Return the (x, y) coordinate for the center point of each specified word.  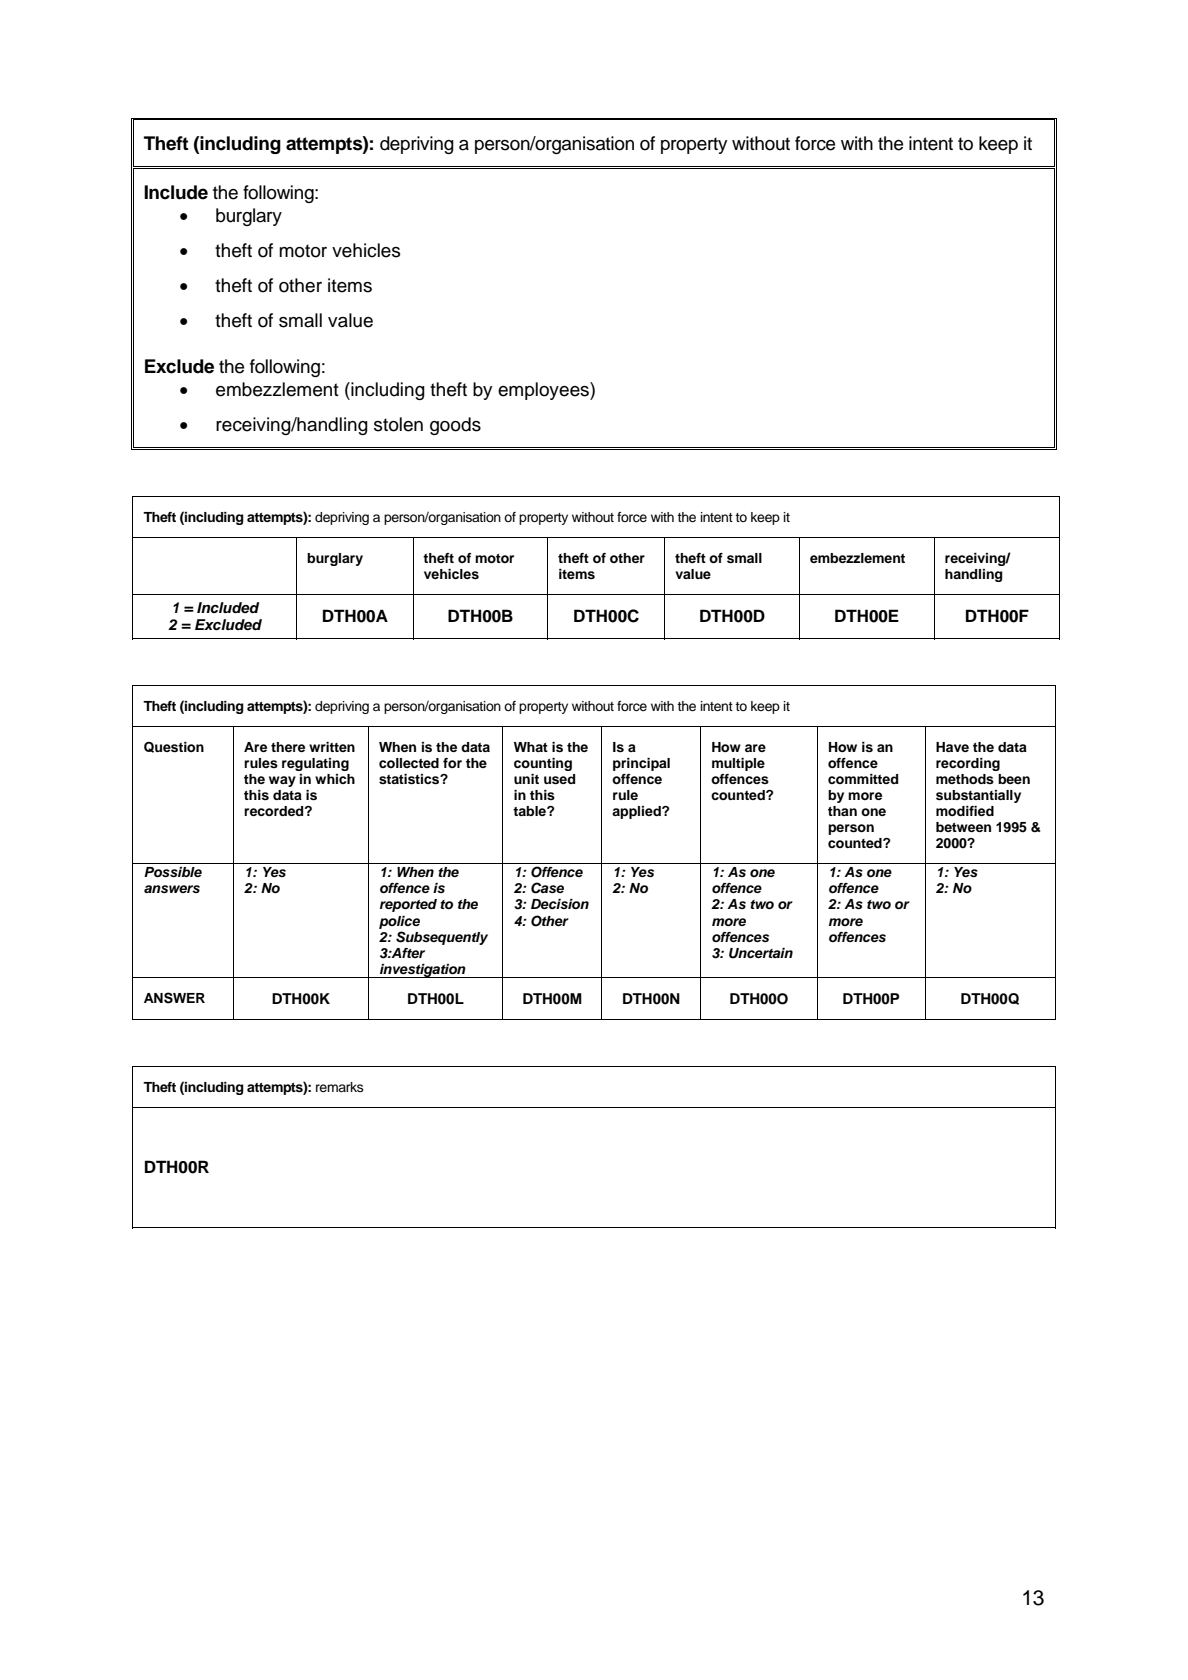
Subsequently (442, 938)
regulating (315, 764)
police (399, 922)
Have (952, 747)
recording (968, 764)
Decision (560, 904)
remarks (340, 1087)
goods (455, 426)
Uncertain (761, 953)
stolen (398, 424)
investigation (423, 971)
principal (641, 764)
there (288, 747)
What (531, 747)
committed (863, 779)
